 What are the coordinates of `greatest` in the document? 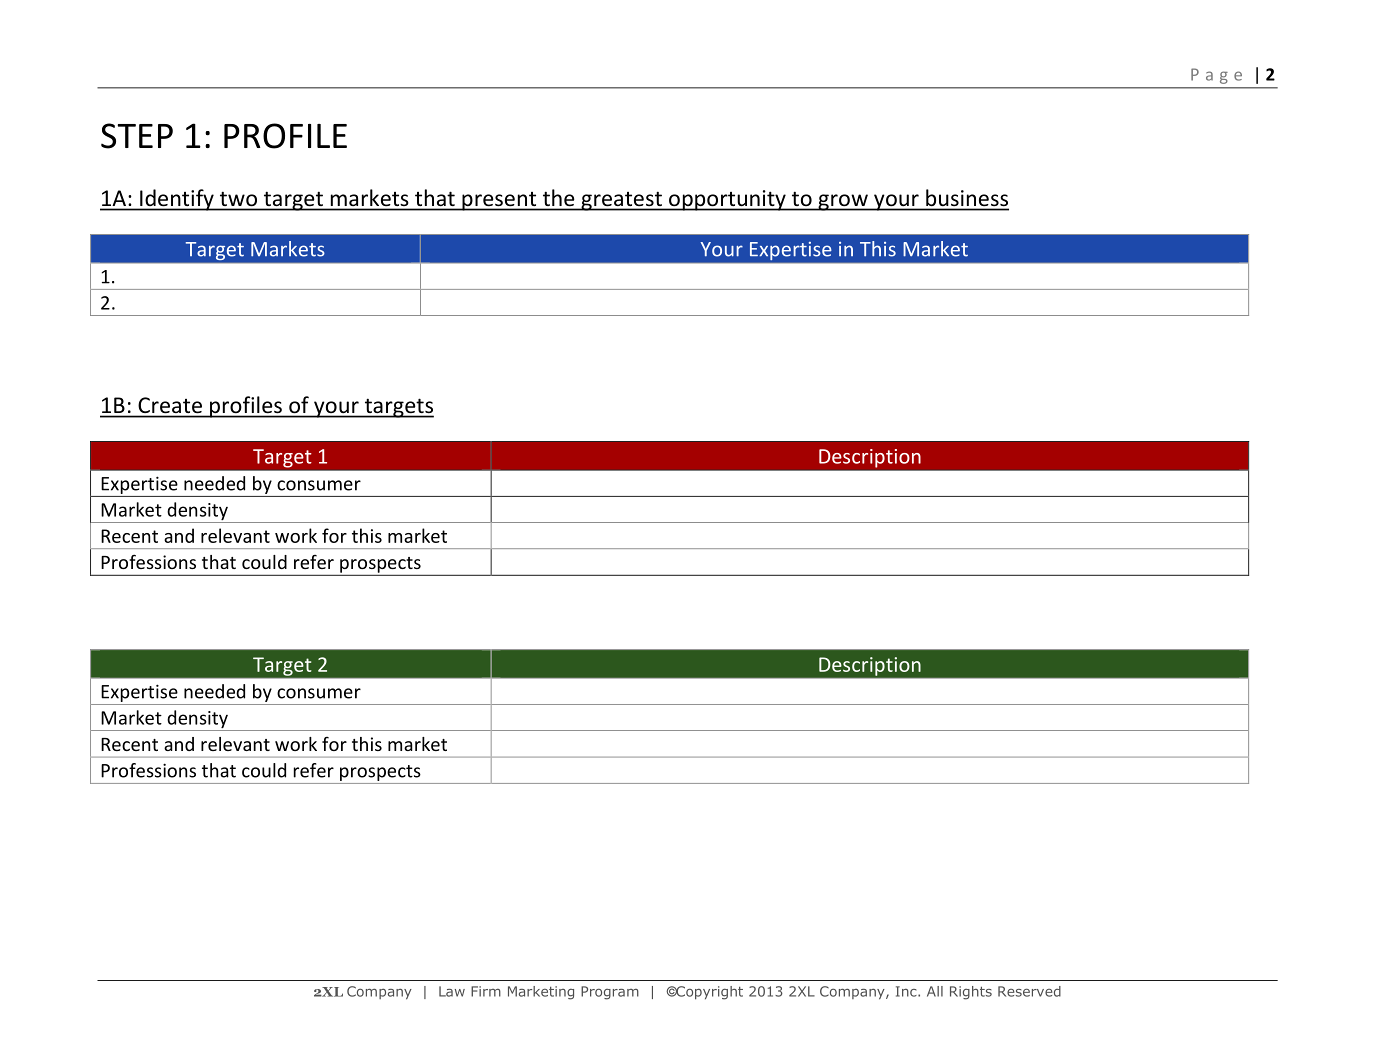 It's located at (621, 201).
